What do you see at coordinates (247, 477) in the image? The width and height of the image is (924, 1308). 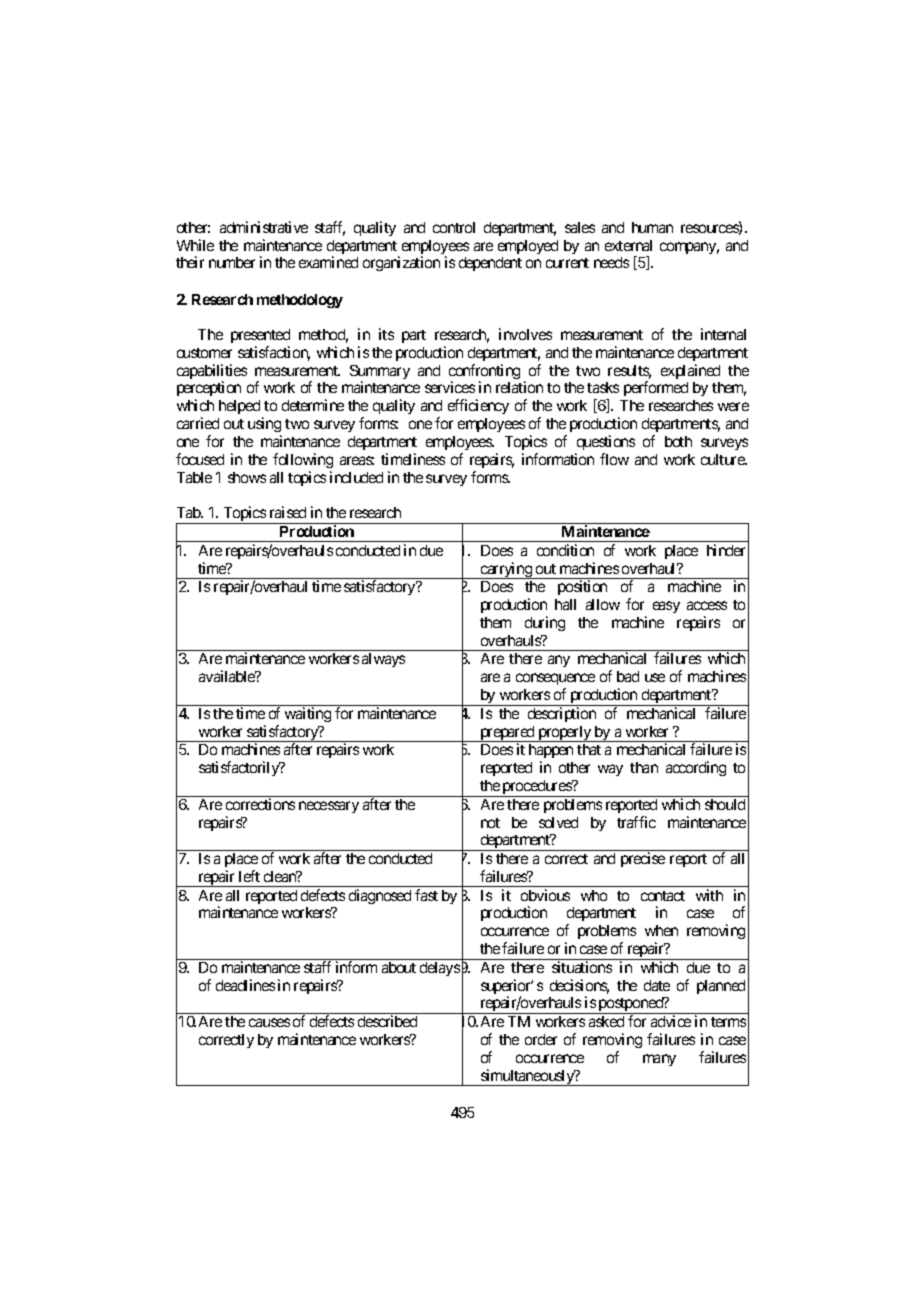 I see `shows` at bounding box center [247, 477].
